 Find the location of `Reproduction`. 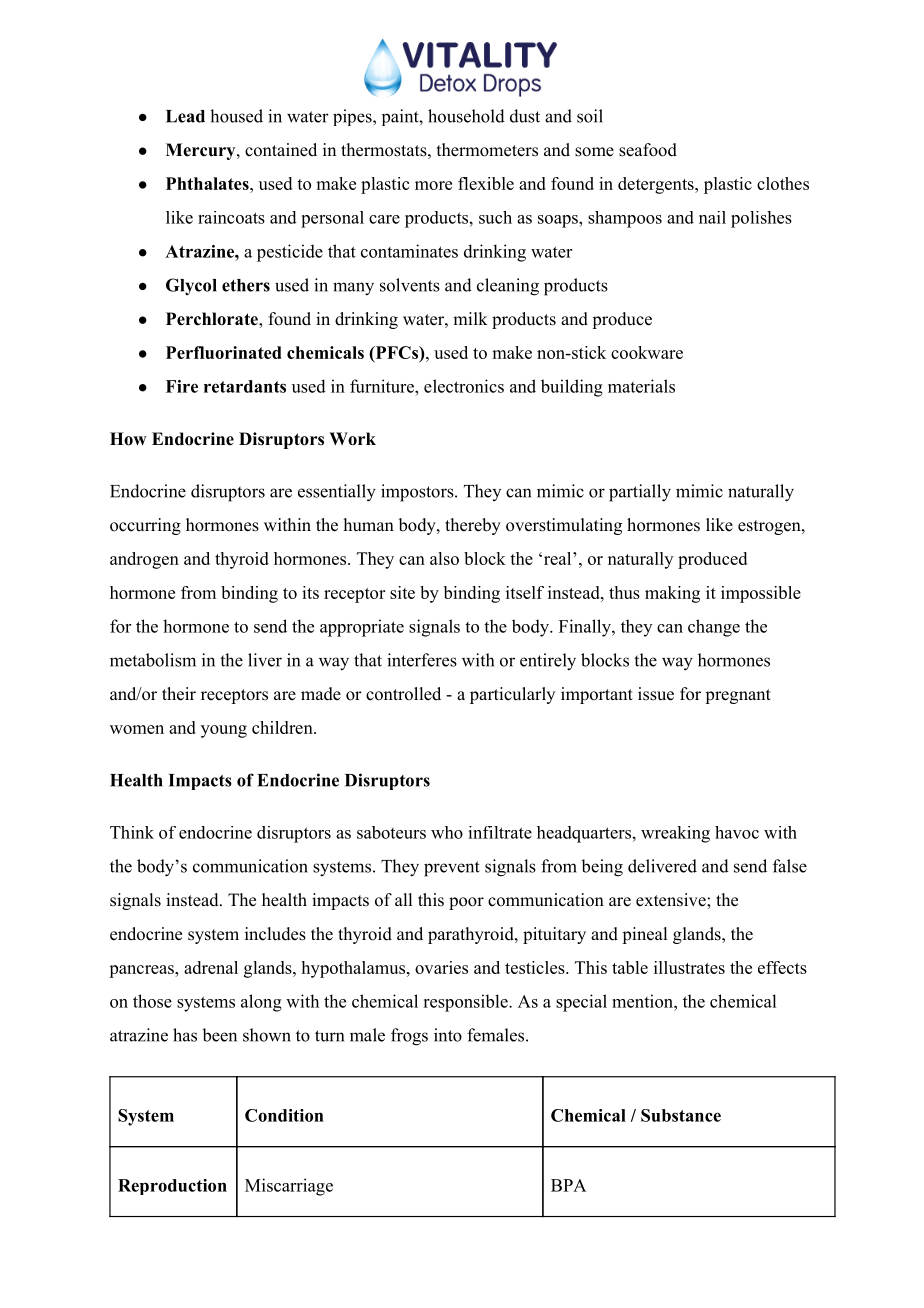

Reproduction is located at coordinates (172, 1187).
